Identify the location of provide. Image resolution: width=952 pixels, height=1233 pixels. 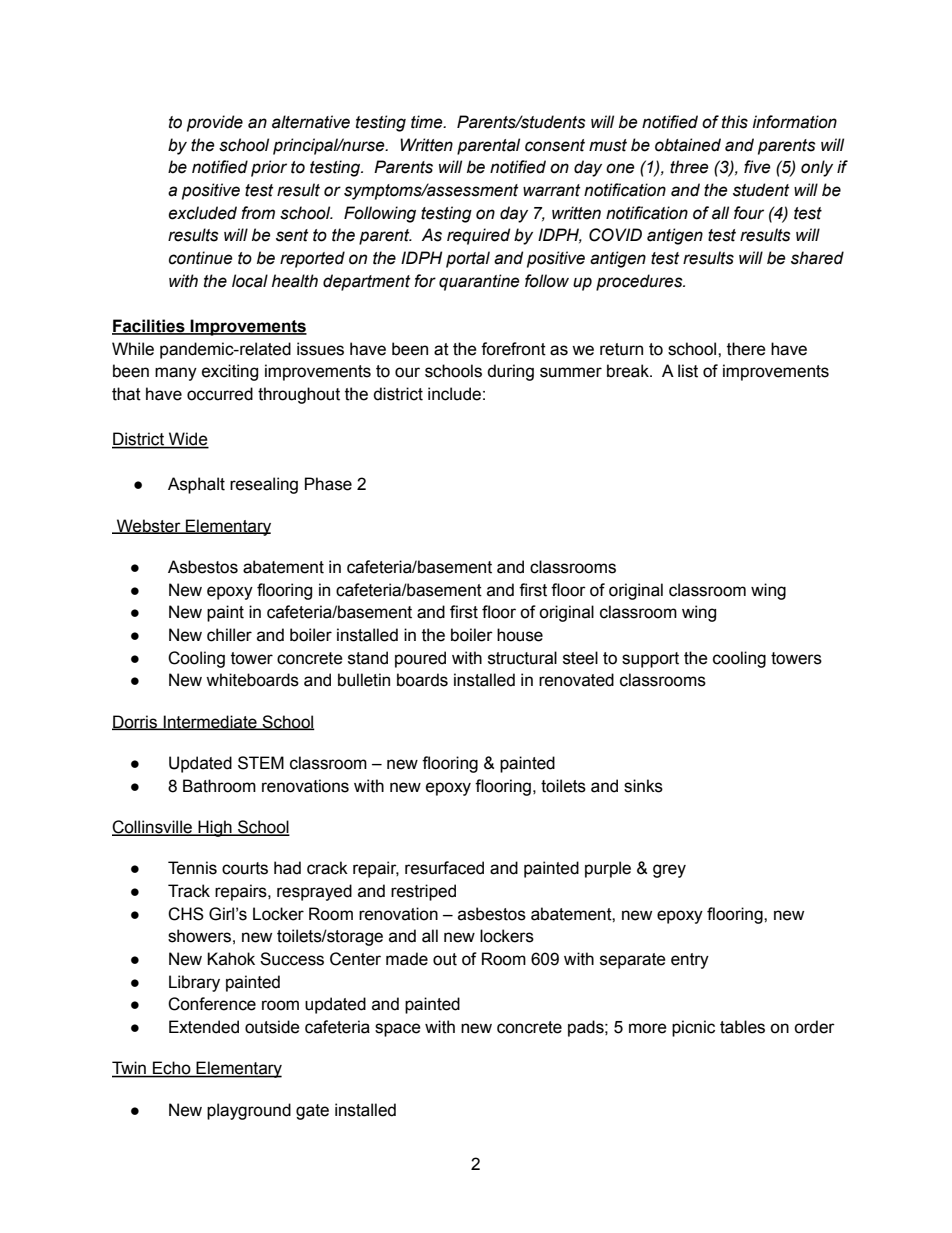
(215, 123).
